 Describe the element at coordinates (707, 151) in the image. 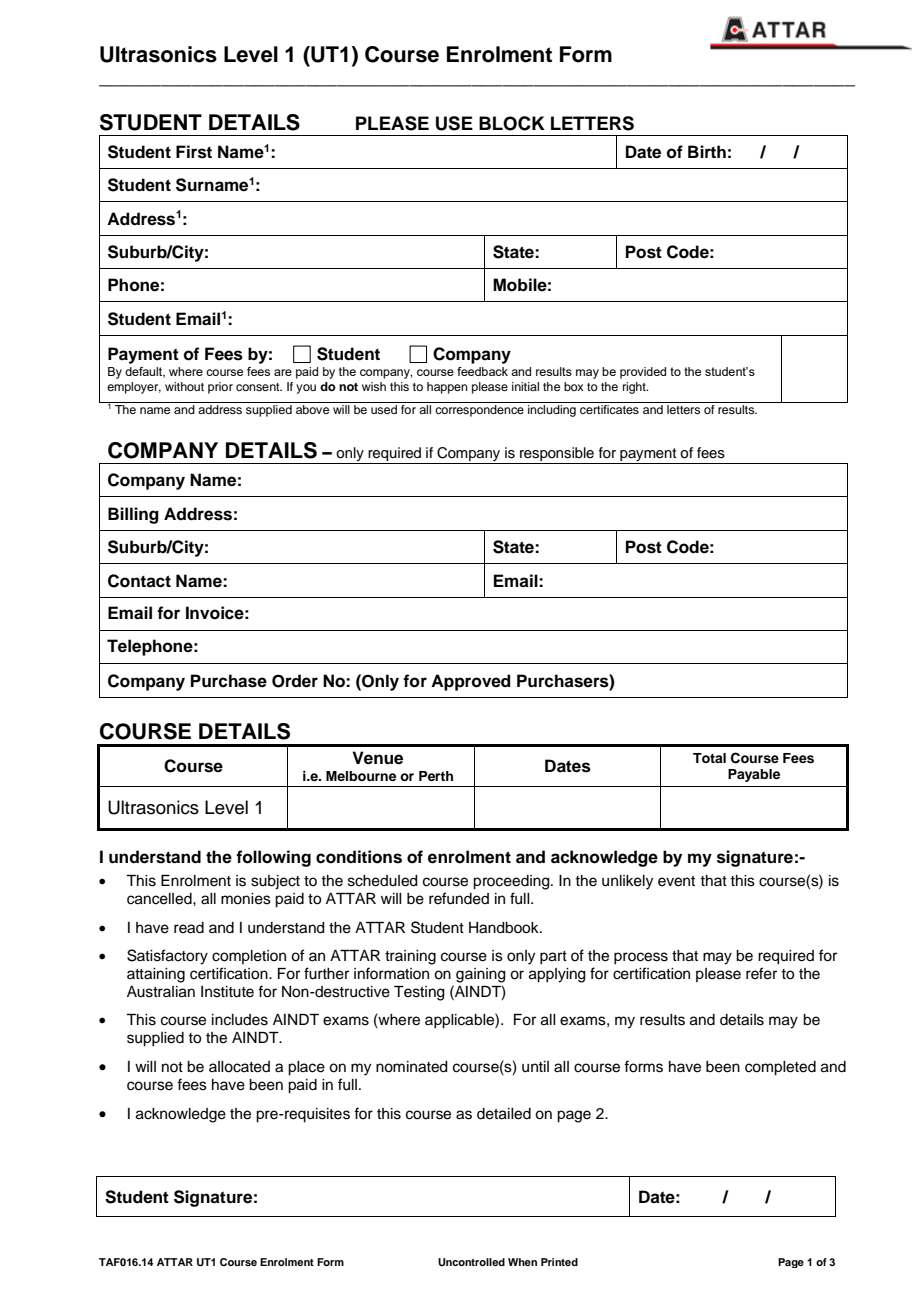

I see `Birth` at that location.
